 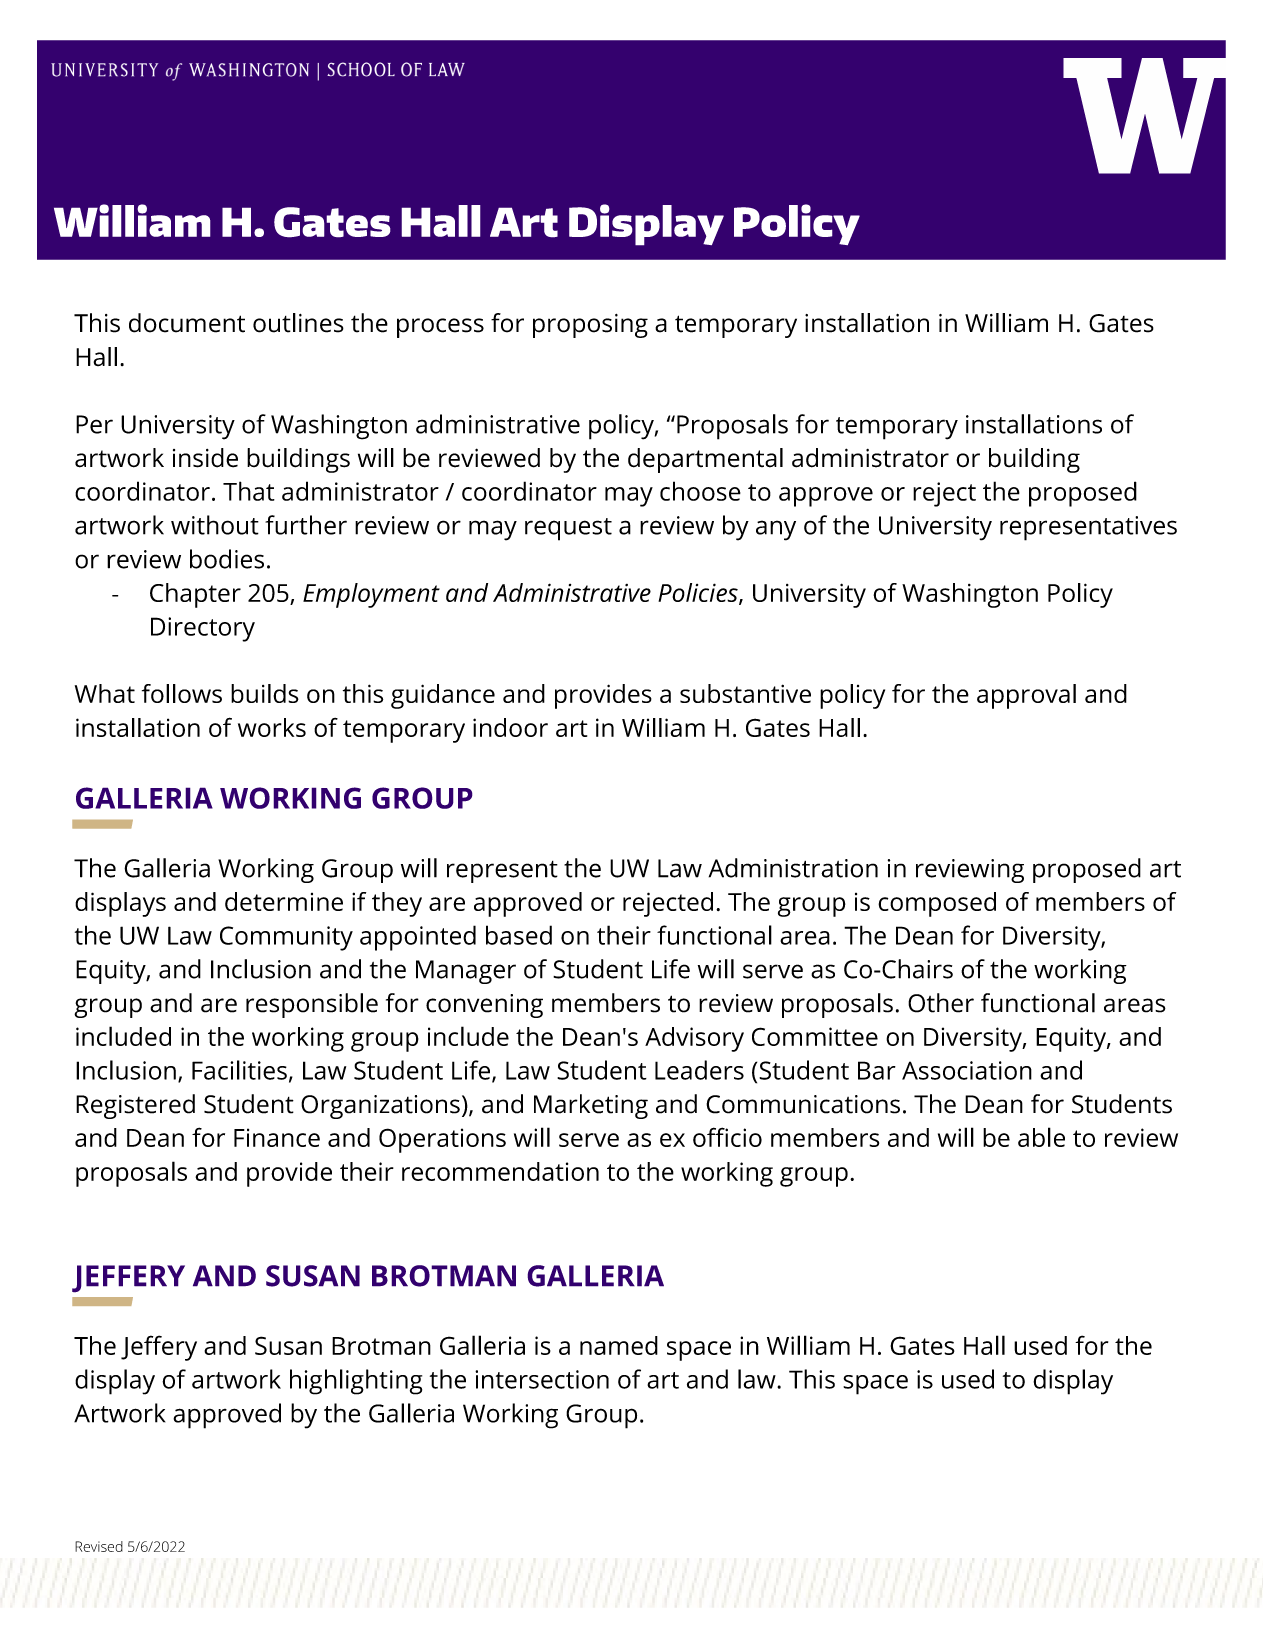 What do you see at coordinates (590, 326) in the page?
I see `proposing` at bounding box center [590, 326].
